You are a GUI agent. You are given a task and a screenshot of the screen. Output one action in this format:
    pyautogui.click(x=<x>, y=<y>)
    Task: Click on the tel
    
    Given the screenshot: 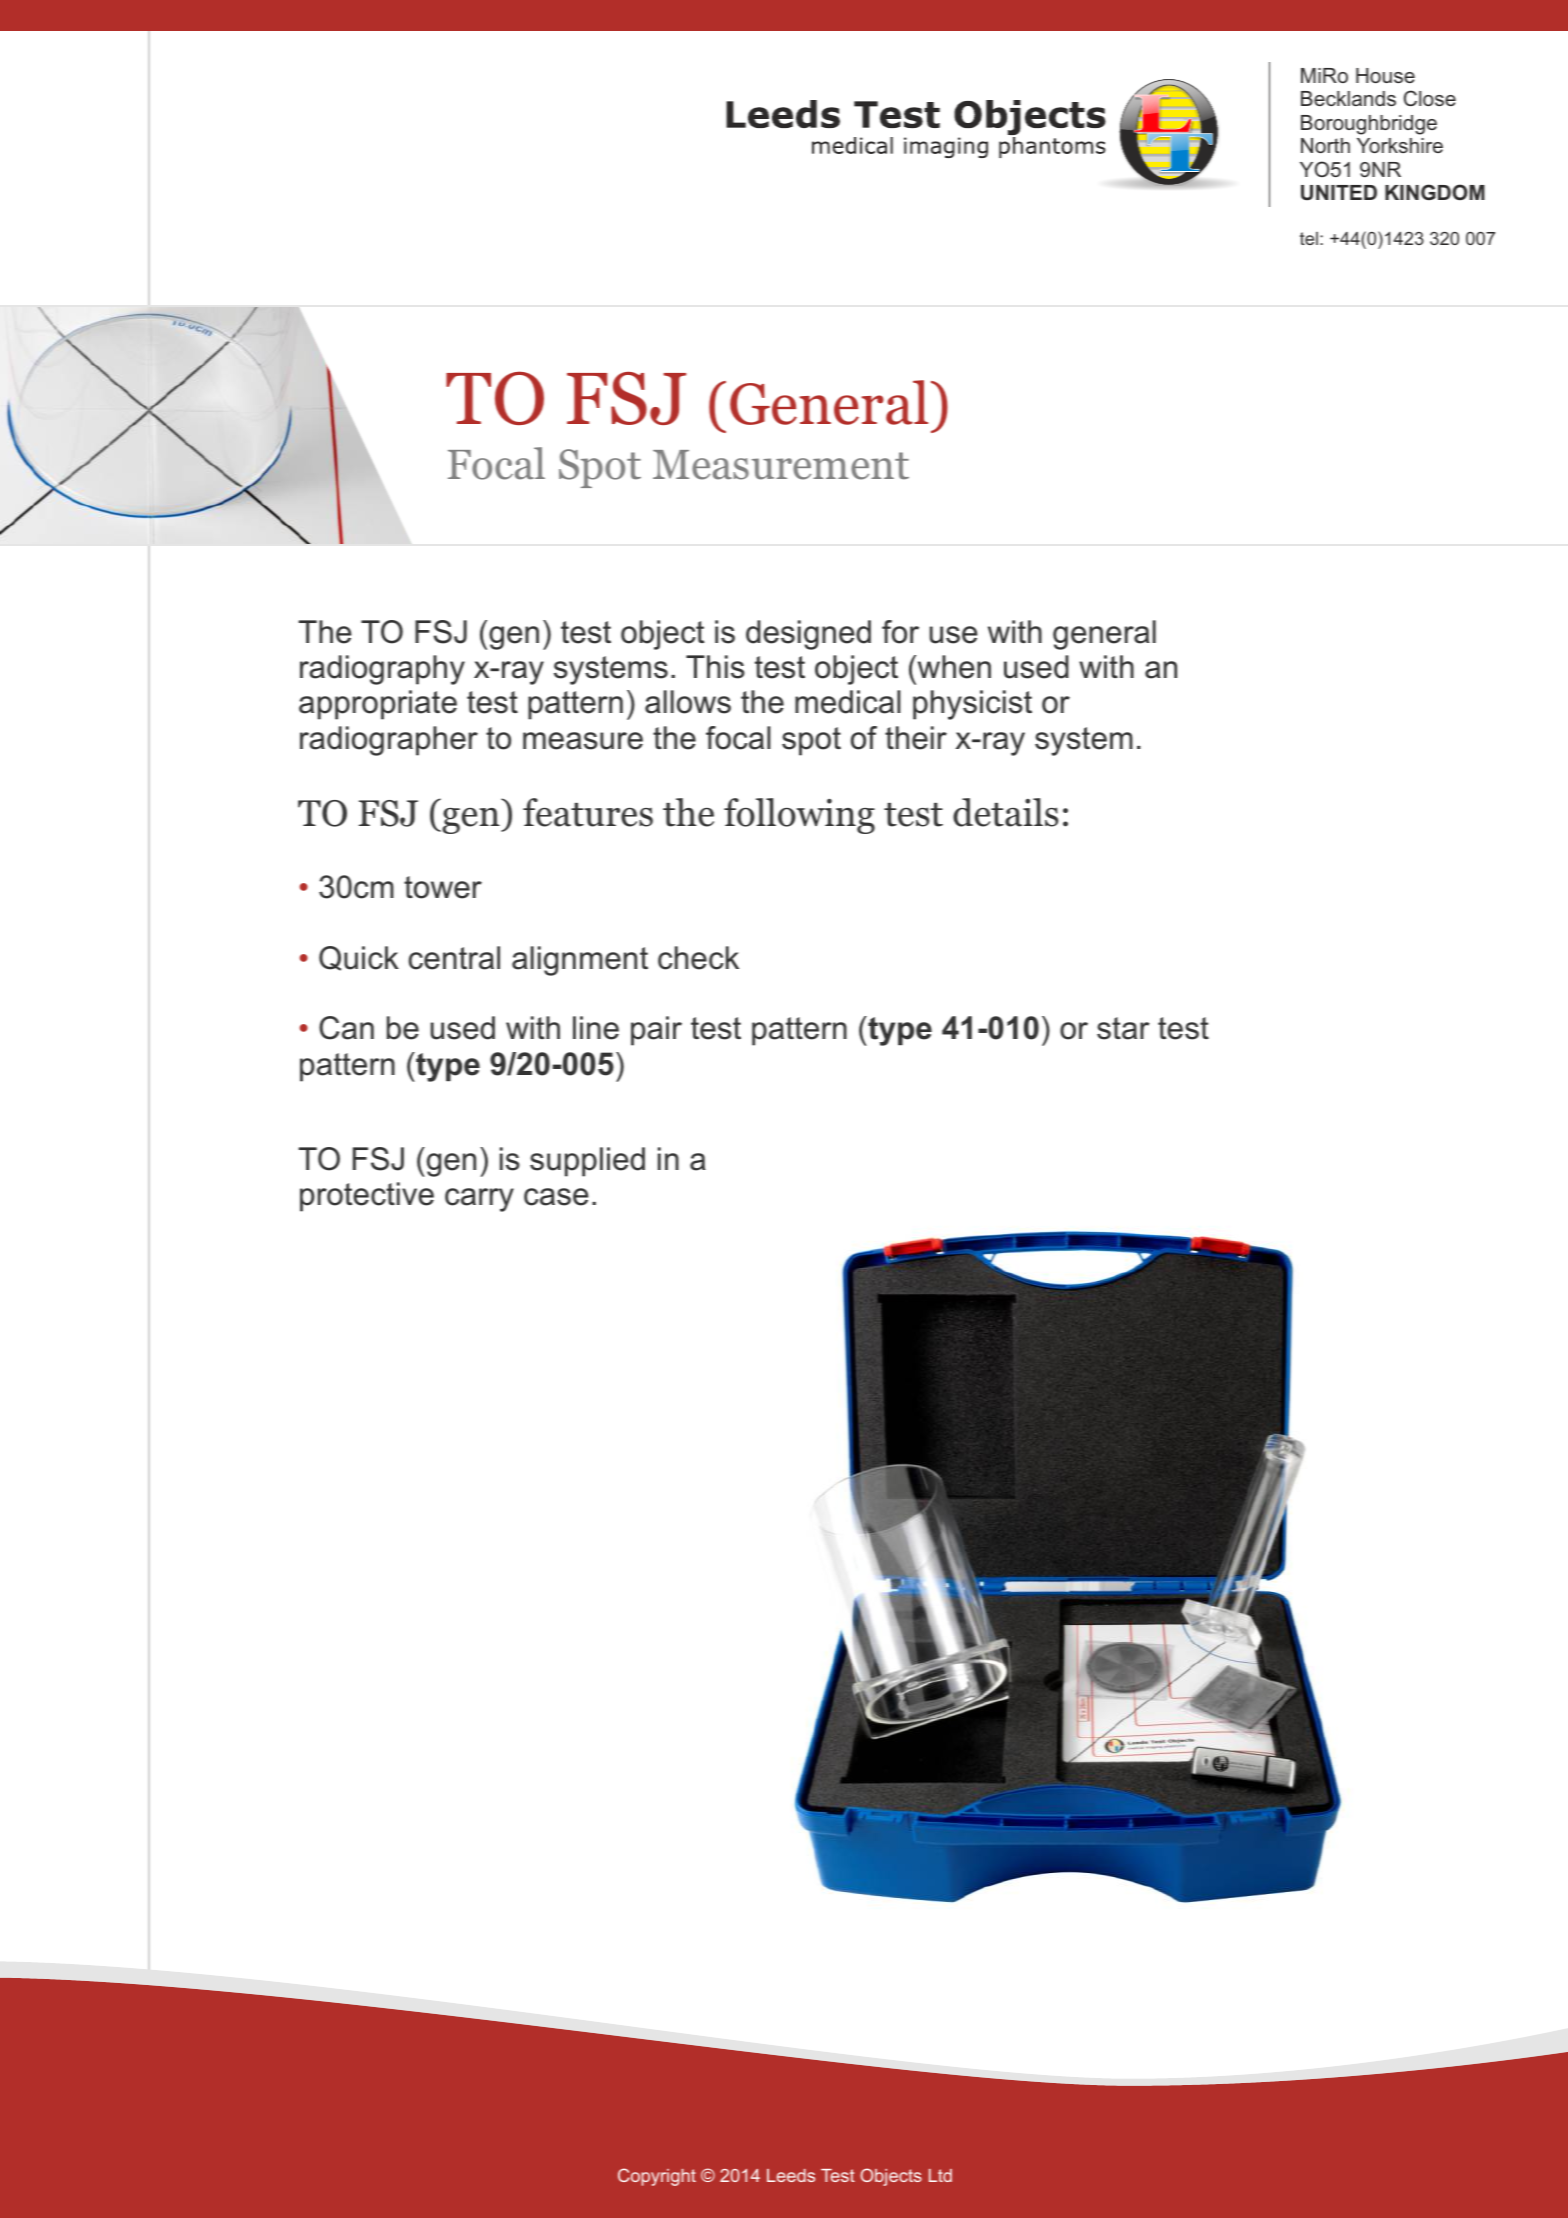 What is the action you would take?
    pyautogui.click(x=1309, y=238)
